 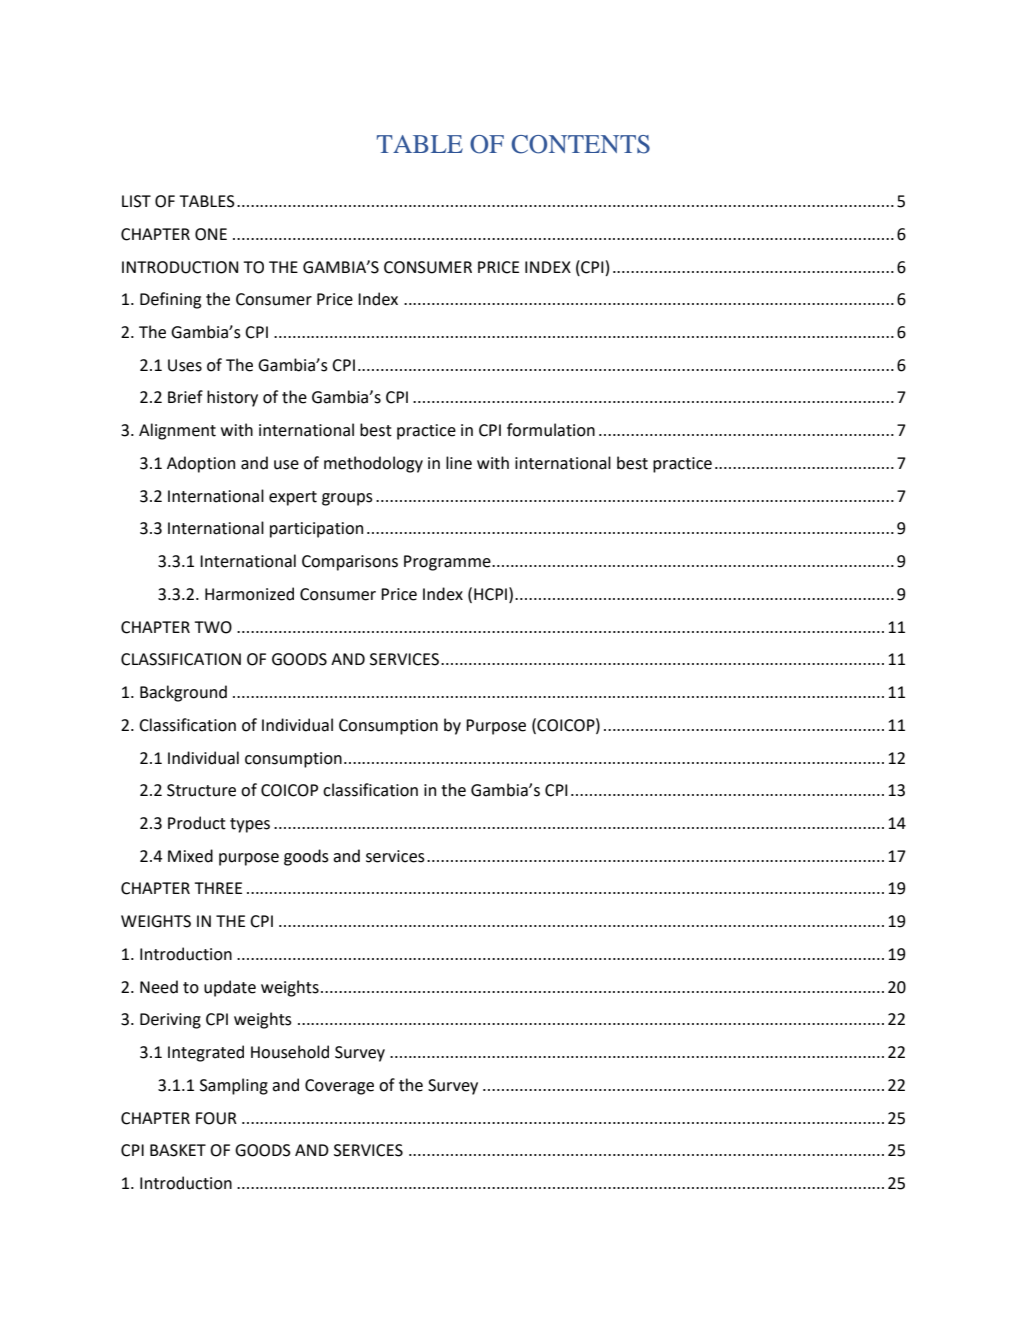 I want to click on ONE, so click(x=211, y=234).
